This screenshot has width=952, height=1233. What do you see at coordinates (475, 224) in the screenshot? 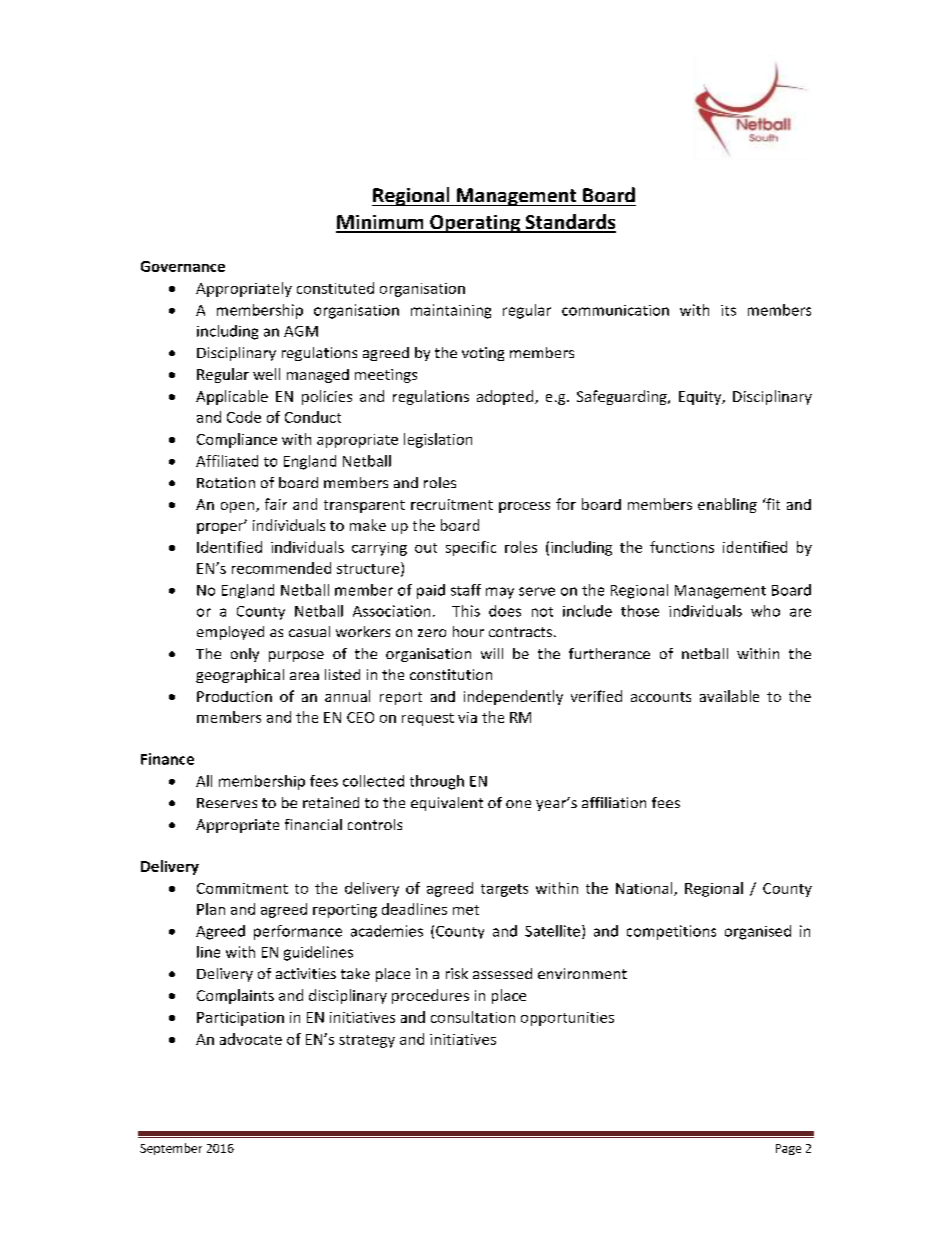
I see `Operating` at bounding box center [475, 224].
